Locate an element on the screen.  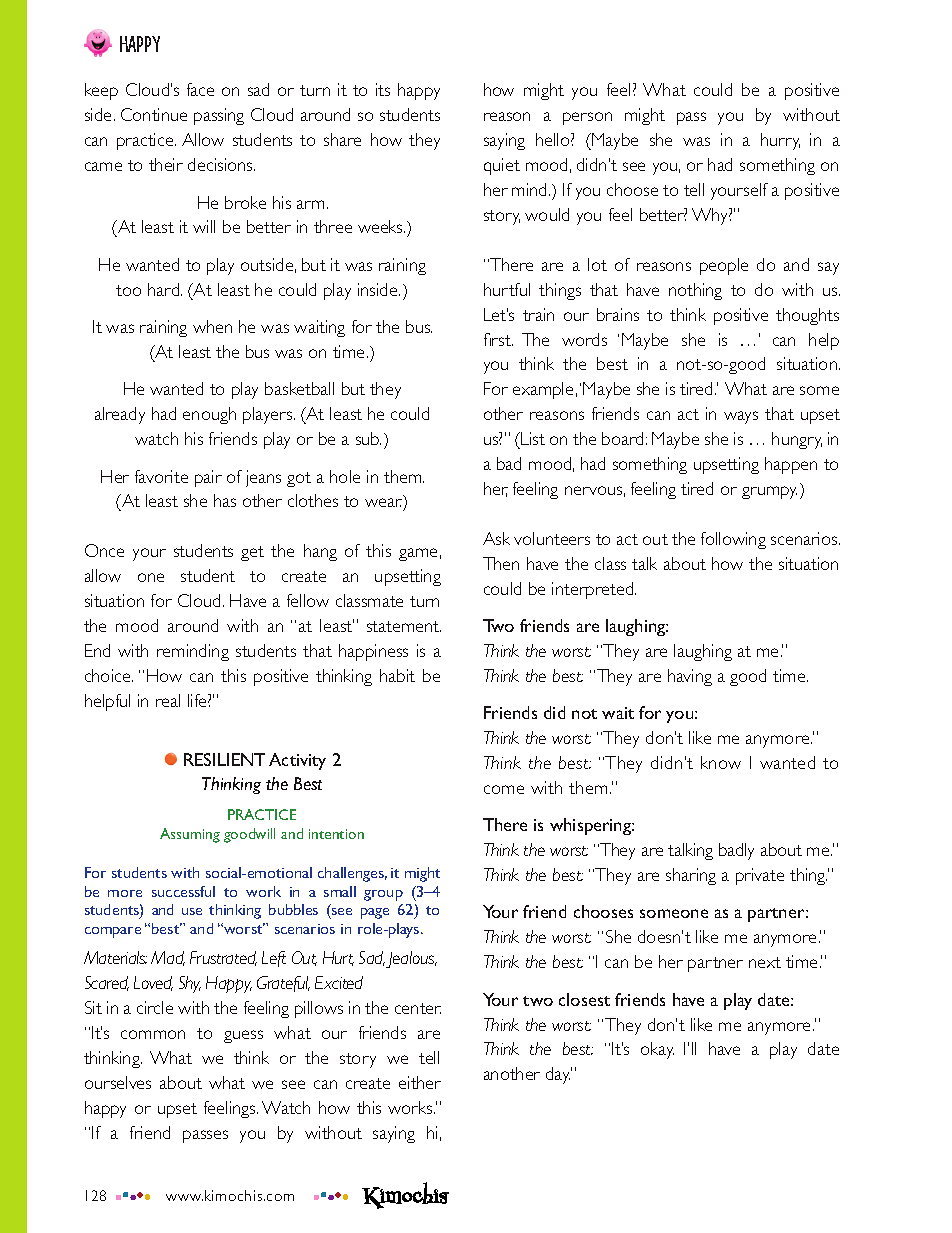
hurry is located at coordinates (780, 141).
